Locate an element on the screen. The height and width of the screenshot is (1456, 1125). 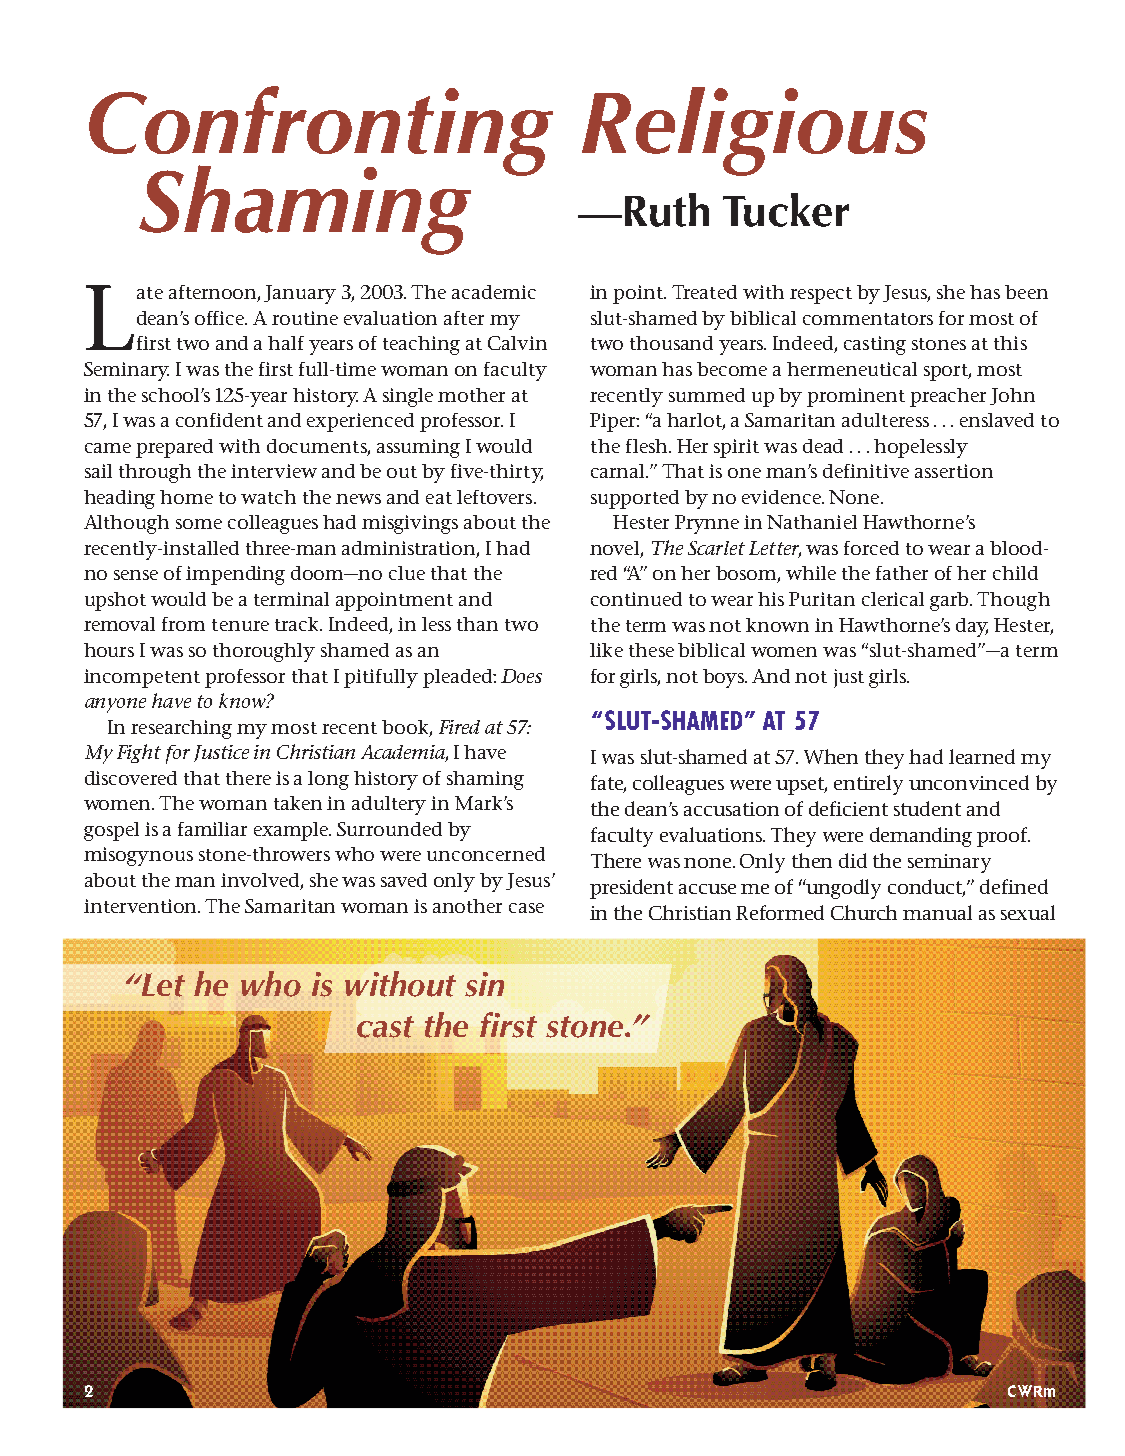
intervention is located at coordinates (142, 906).
